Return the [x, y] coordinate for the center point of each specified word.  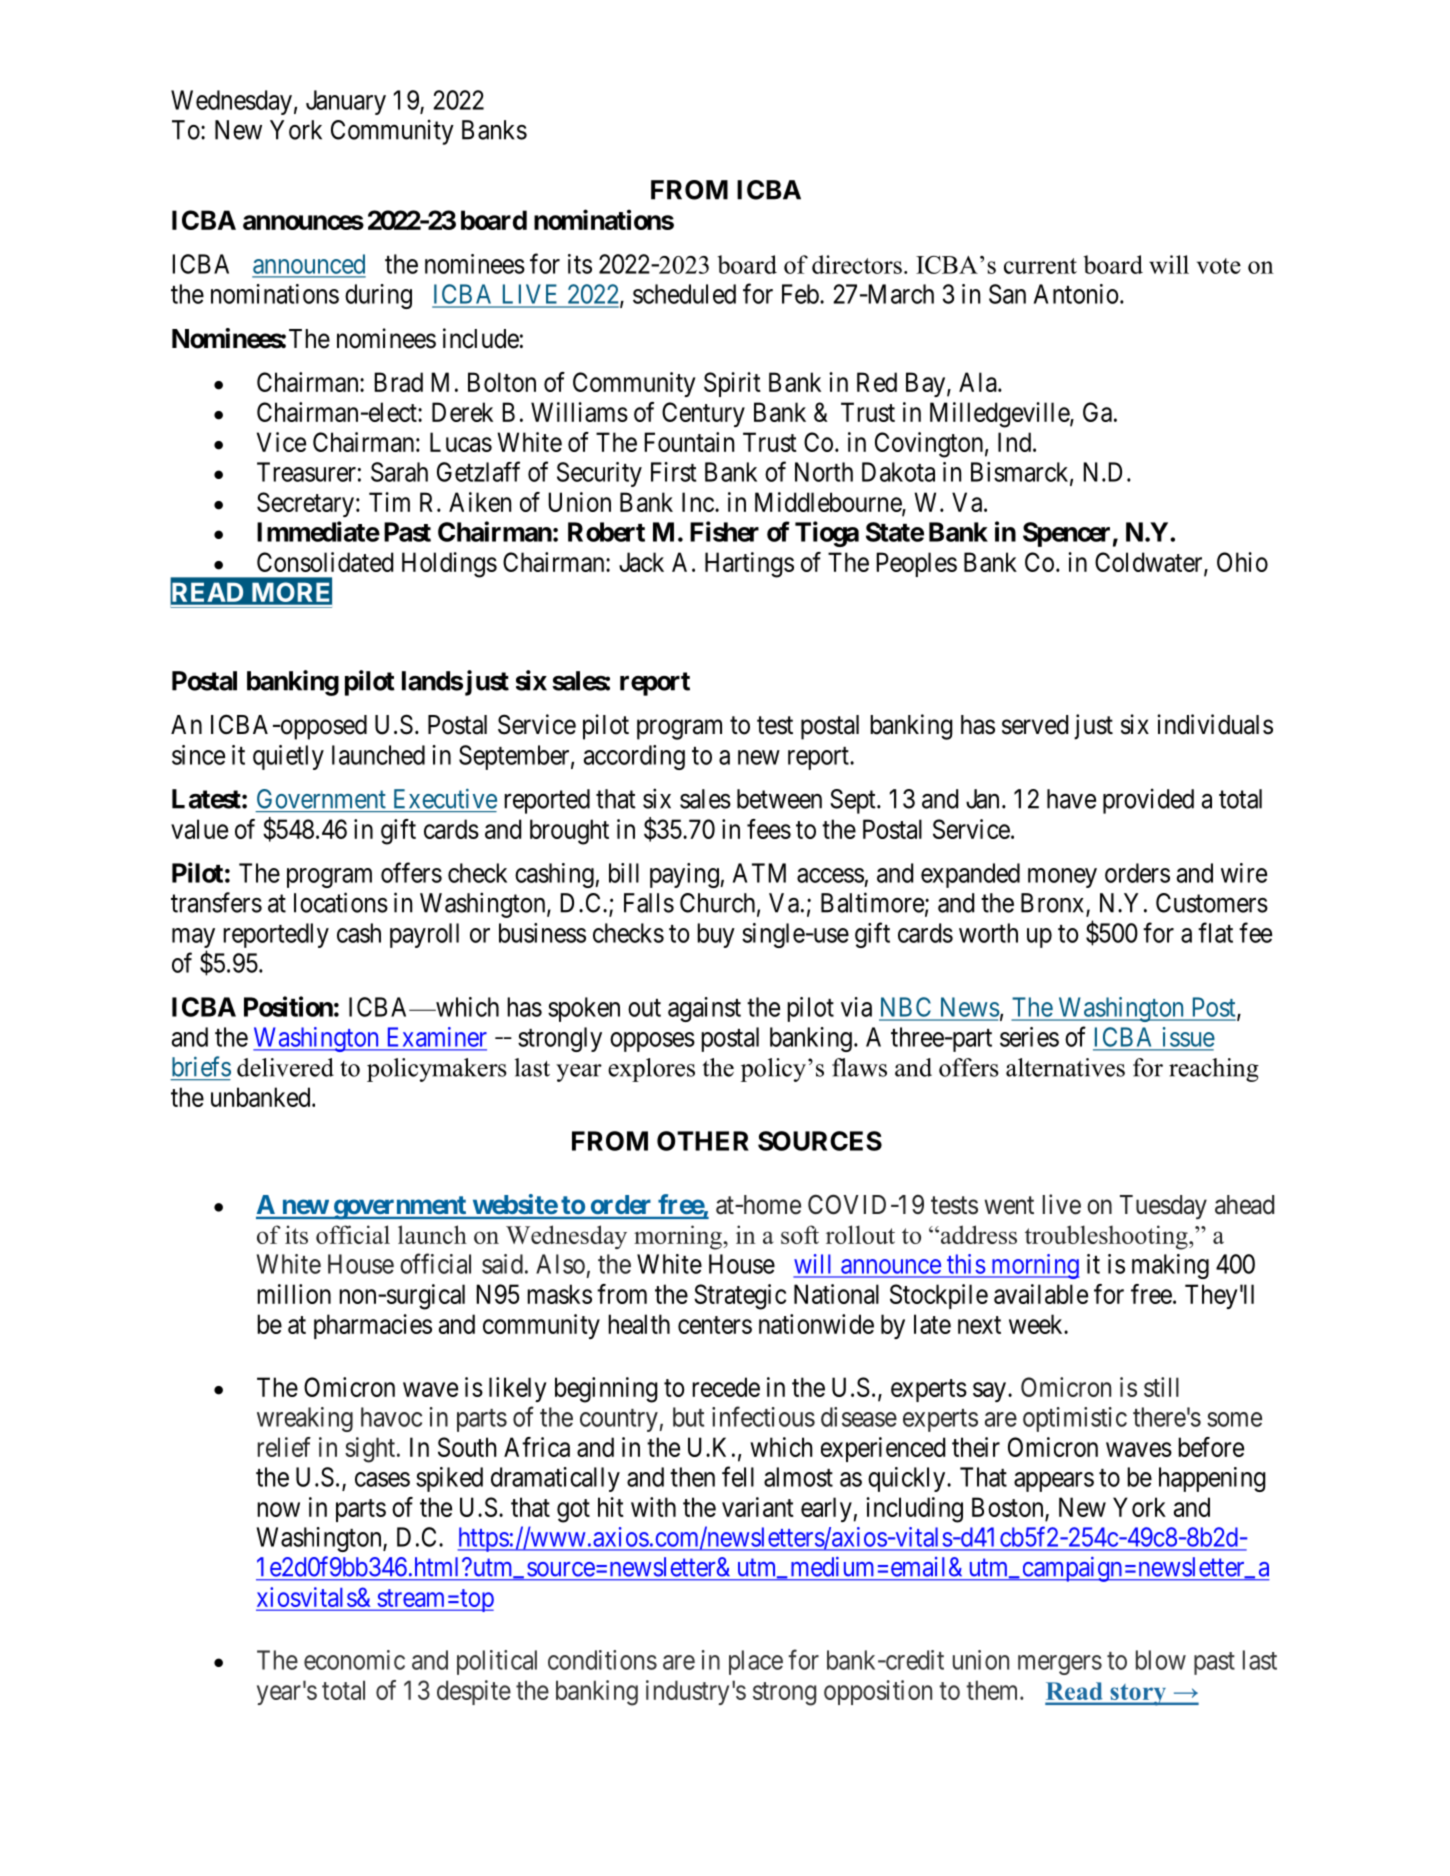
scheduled [684, 294]
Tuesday [1163, 1207]
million [294, 1294]
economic [354, 1660]
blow [1161, 1660]
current [1040, 266]
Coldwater [1150, 563]
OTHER [703, 1141]
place [756, 1662]
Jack [641, 562]
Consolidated [325, 562]
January [346, 102]
